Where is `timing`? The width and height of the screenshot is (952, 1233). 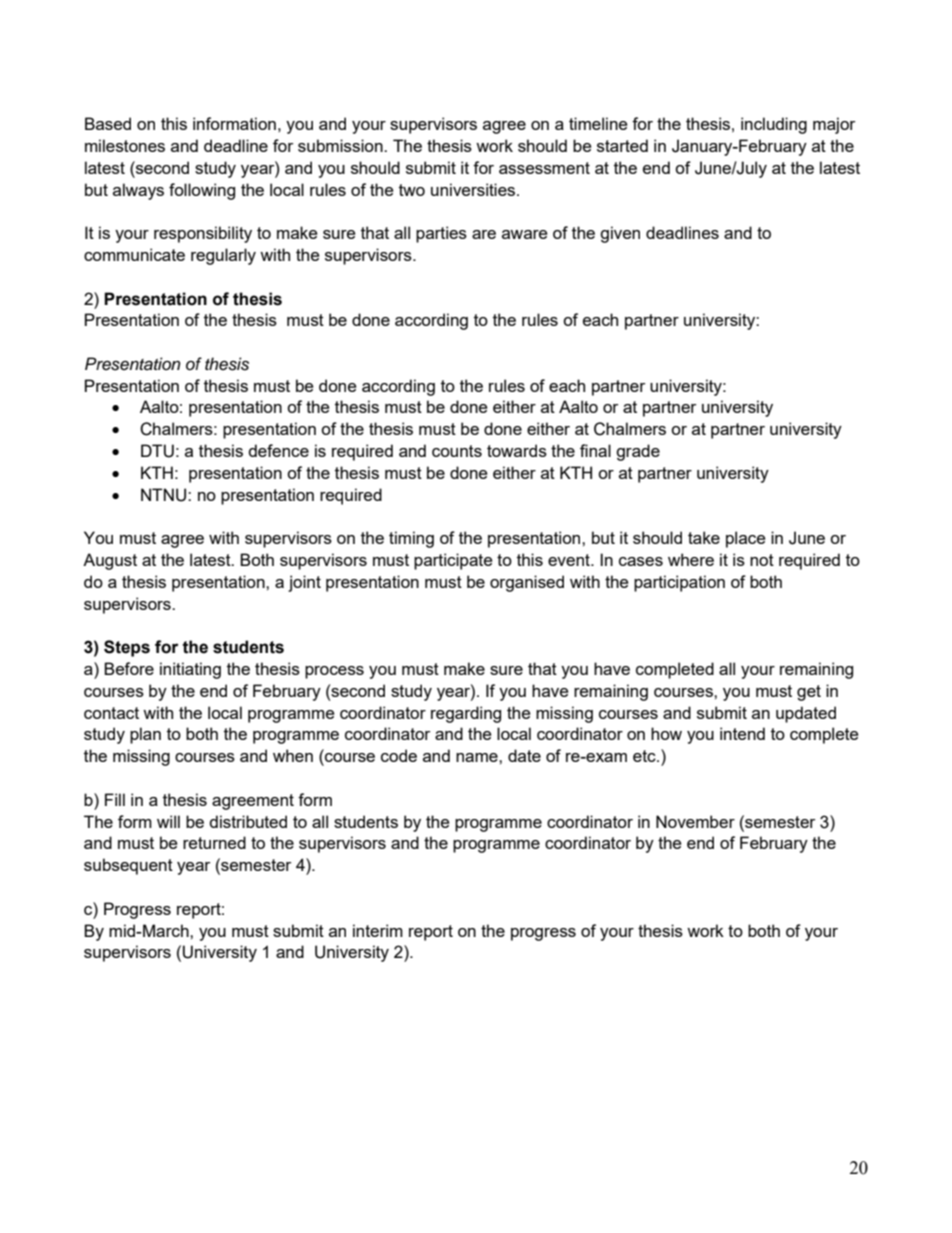 timing is located at coordinates (411, 539).
